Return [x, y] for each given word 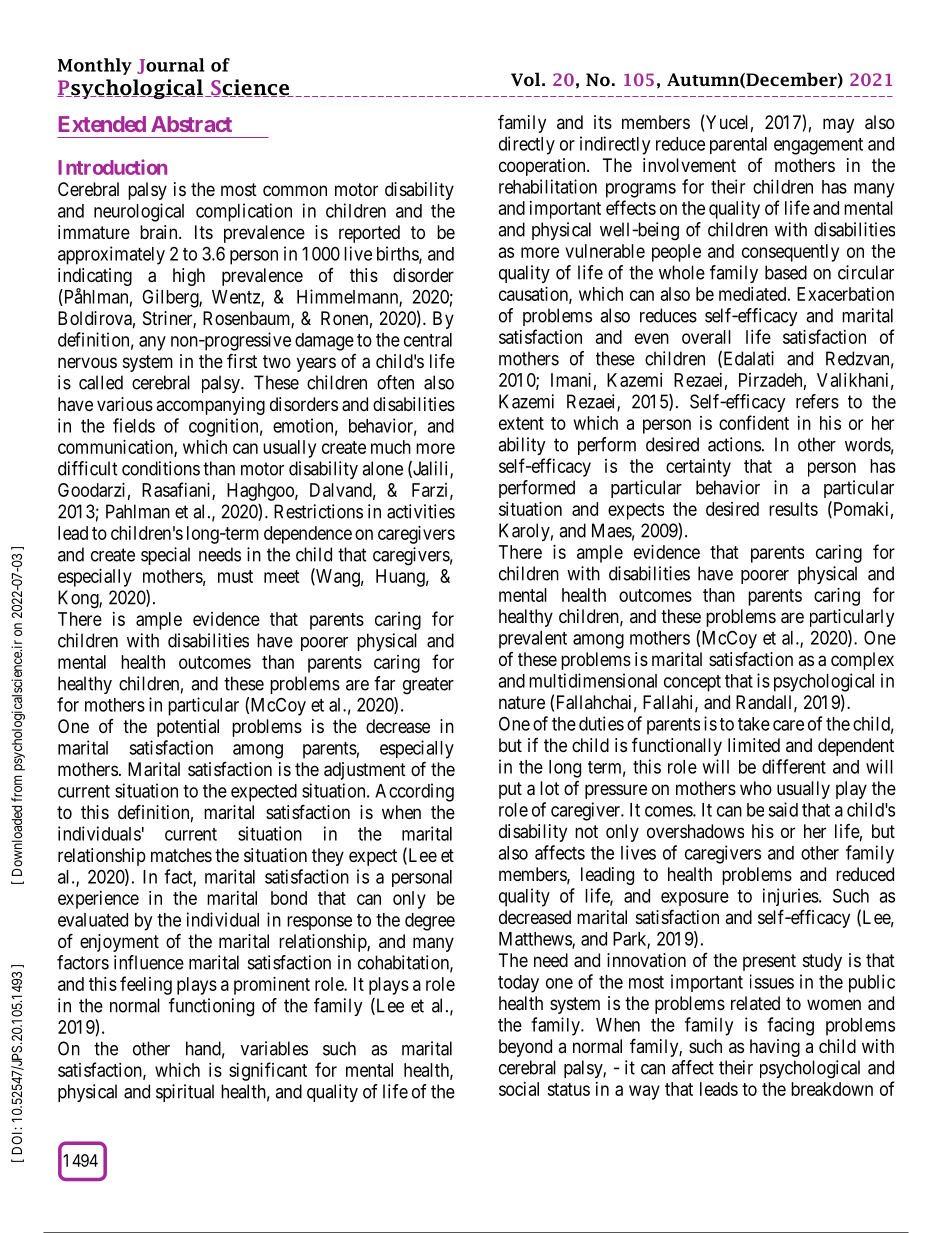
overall [706, 337]
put [510, 790]
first [242, 360]
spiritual [185, 1093]
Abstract [191, 124]
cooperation [543, 167]
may [838, 125]
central [428, 340]
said [783, 809]
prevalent [533, 640]
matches [181, 855]
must [235, 576]
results [793, 509]
